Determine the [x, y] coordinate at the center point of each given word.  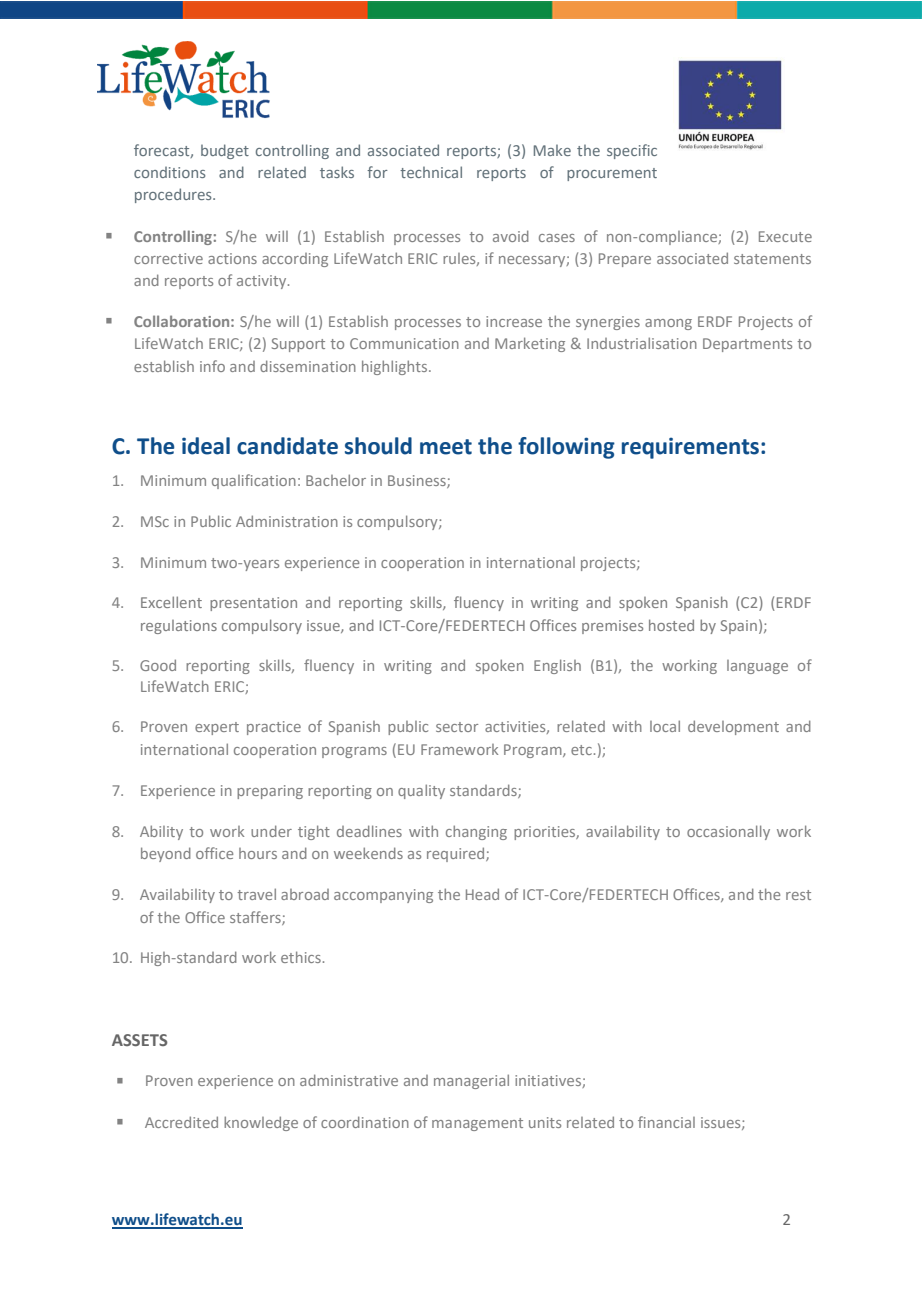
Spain [739, 627]
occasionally [728, 832]
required [457, 854]
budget [225, 151]
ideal [206, 446]
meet [446, 447]
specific [632, 151]
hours [258, 853]
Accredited [181, 1122]
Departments [747, 345]
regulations [179, 627]
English [557, 666]
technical [431, 172]
